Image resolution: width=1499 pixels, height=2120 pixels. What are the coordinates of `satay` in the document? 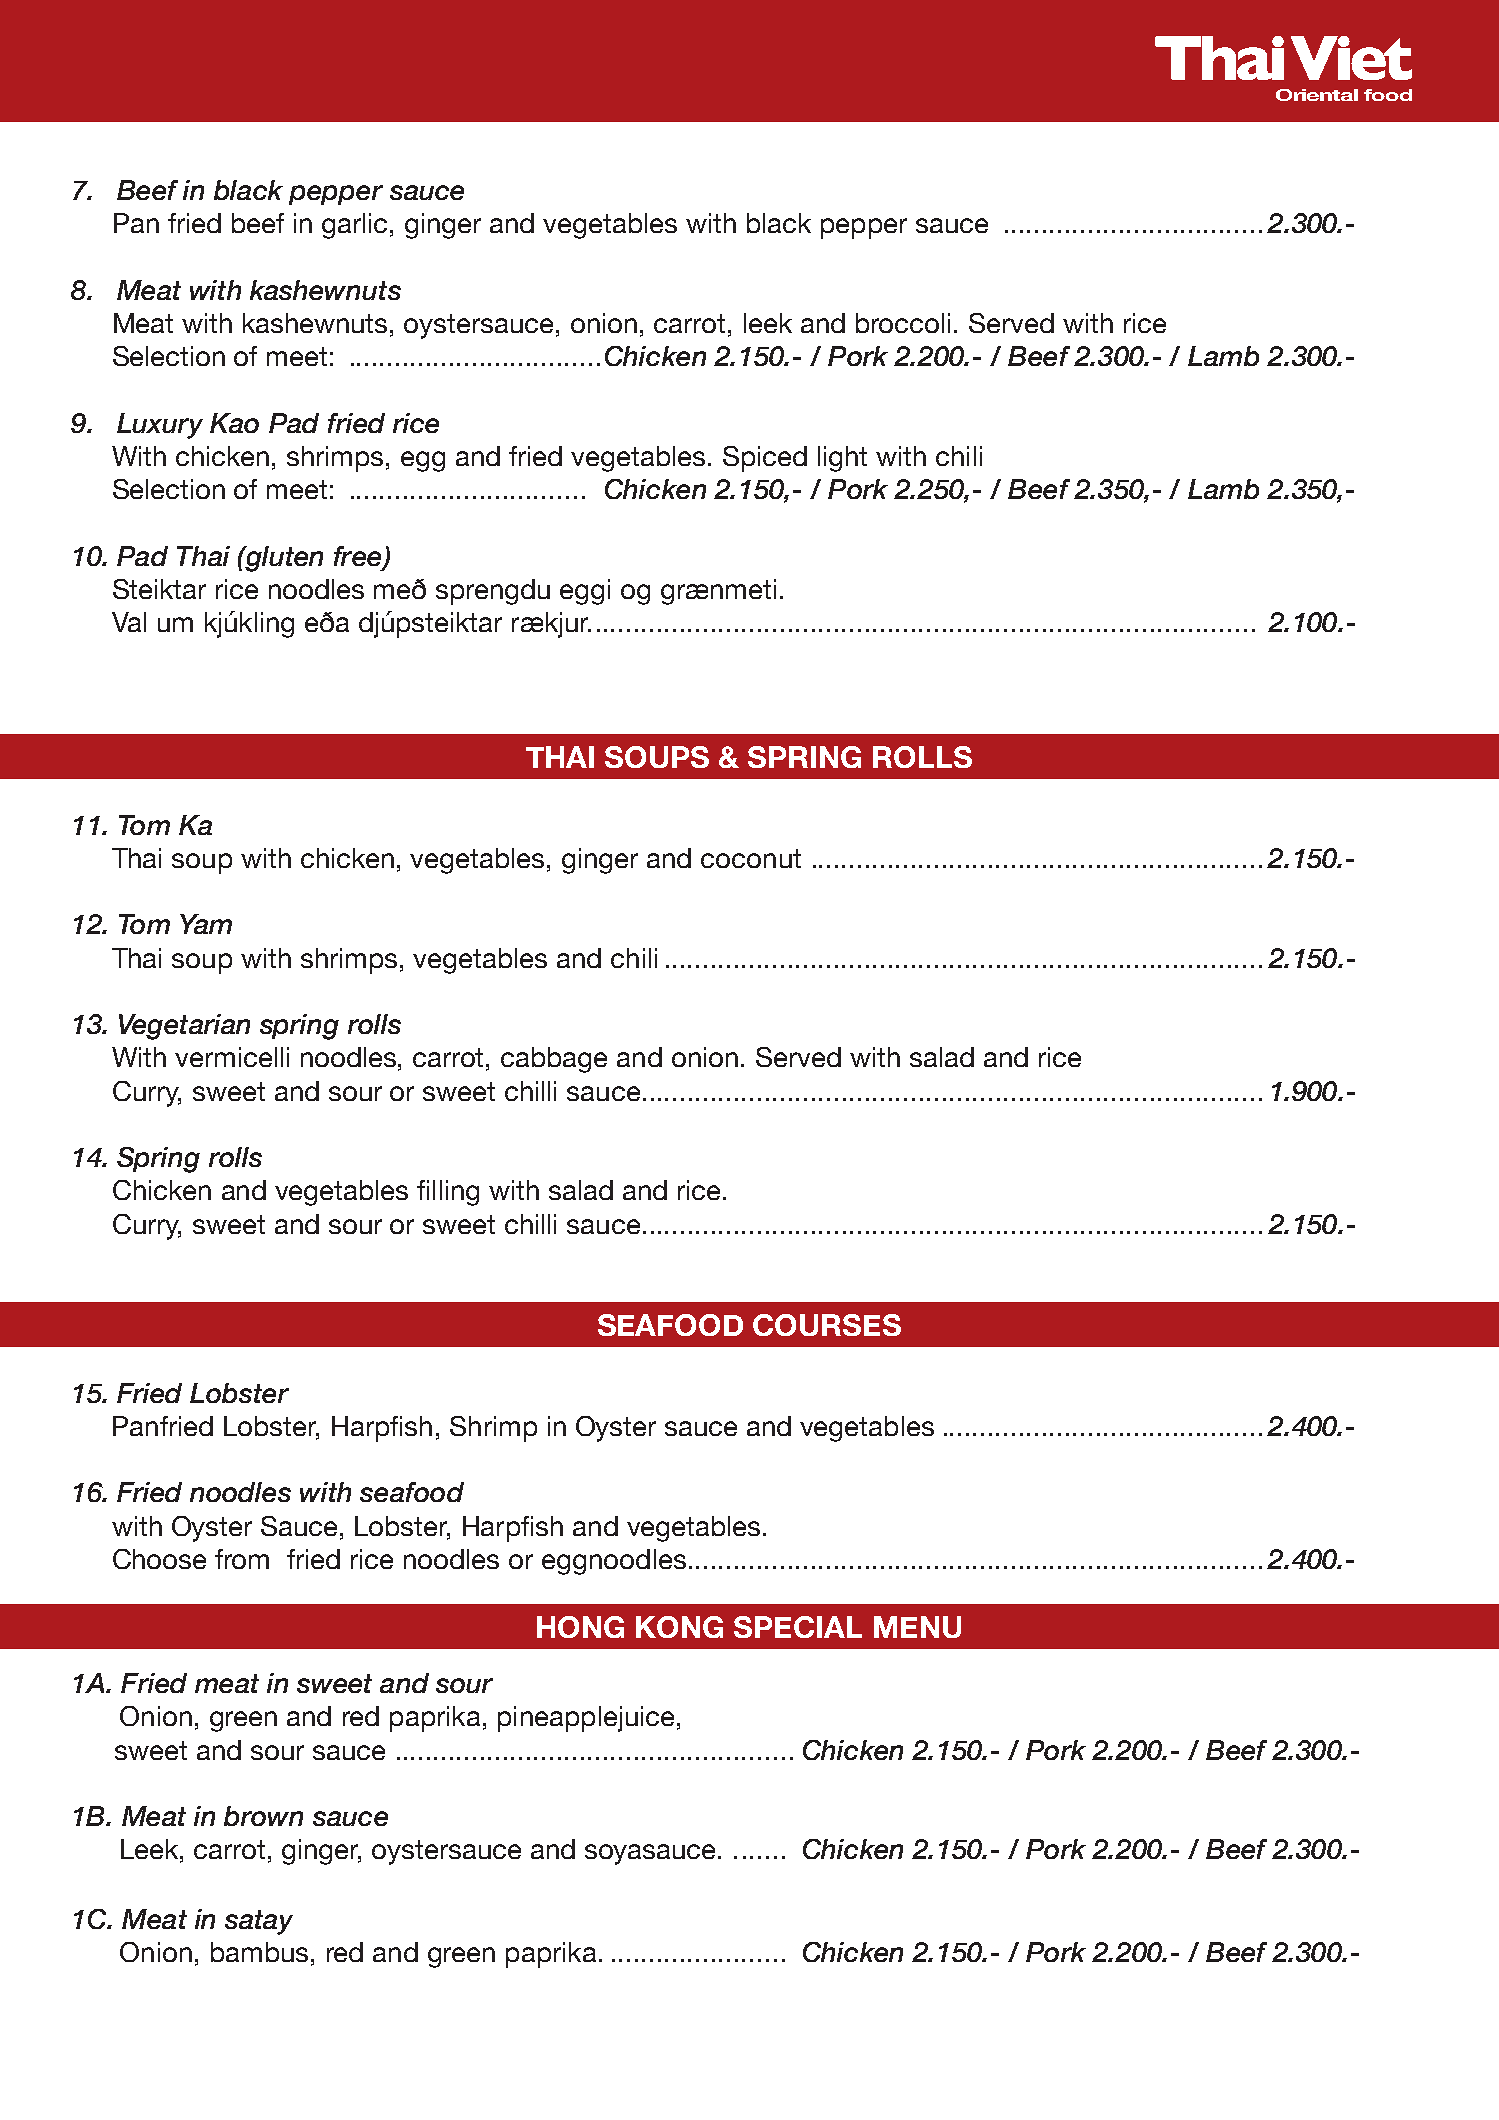 It's located at (259, 1922).
